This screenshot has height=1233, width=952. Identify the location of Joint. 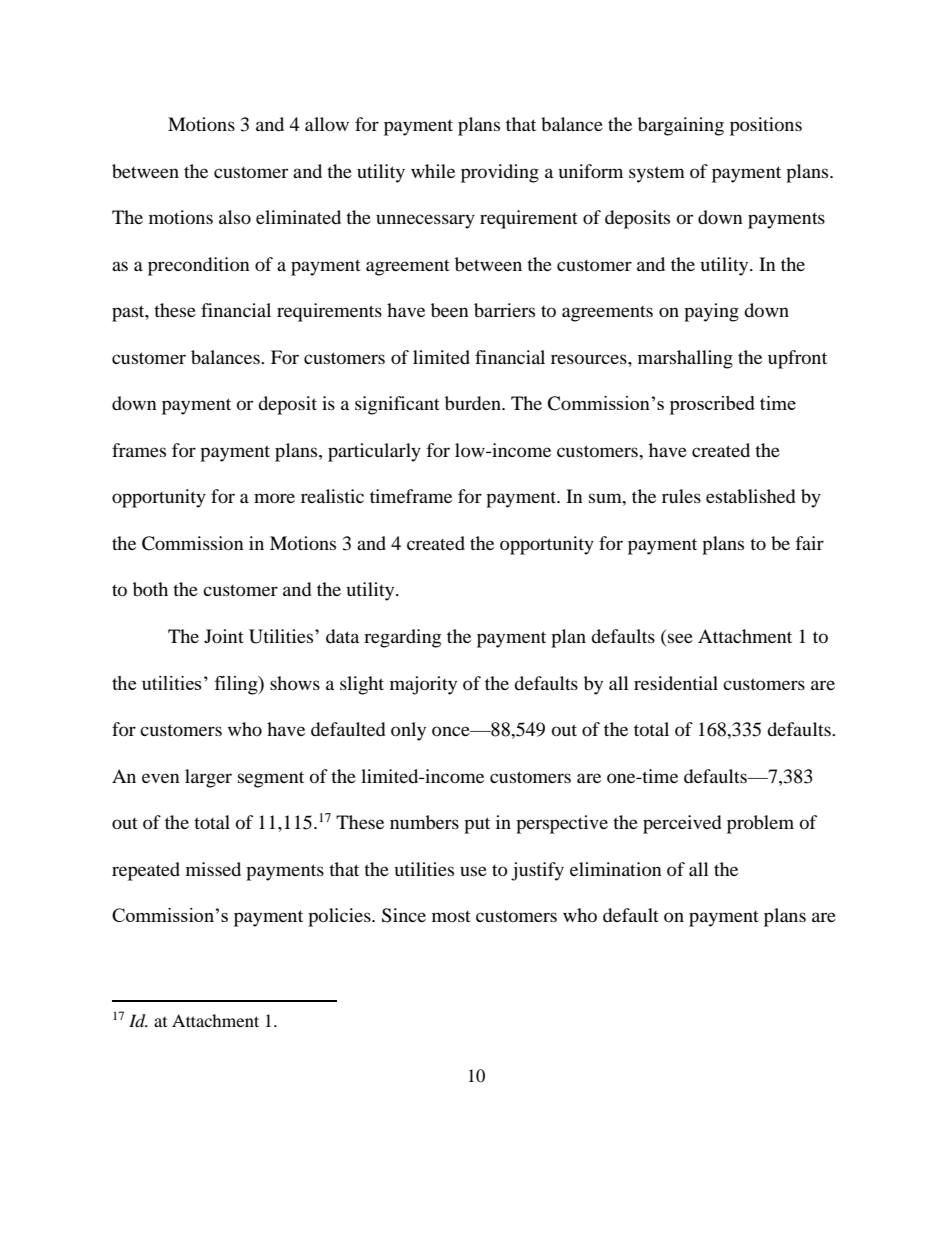
(224, 636).
